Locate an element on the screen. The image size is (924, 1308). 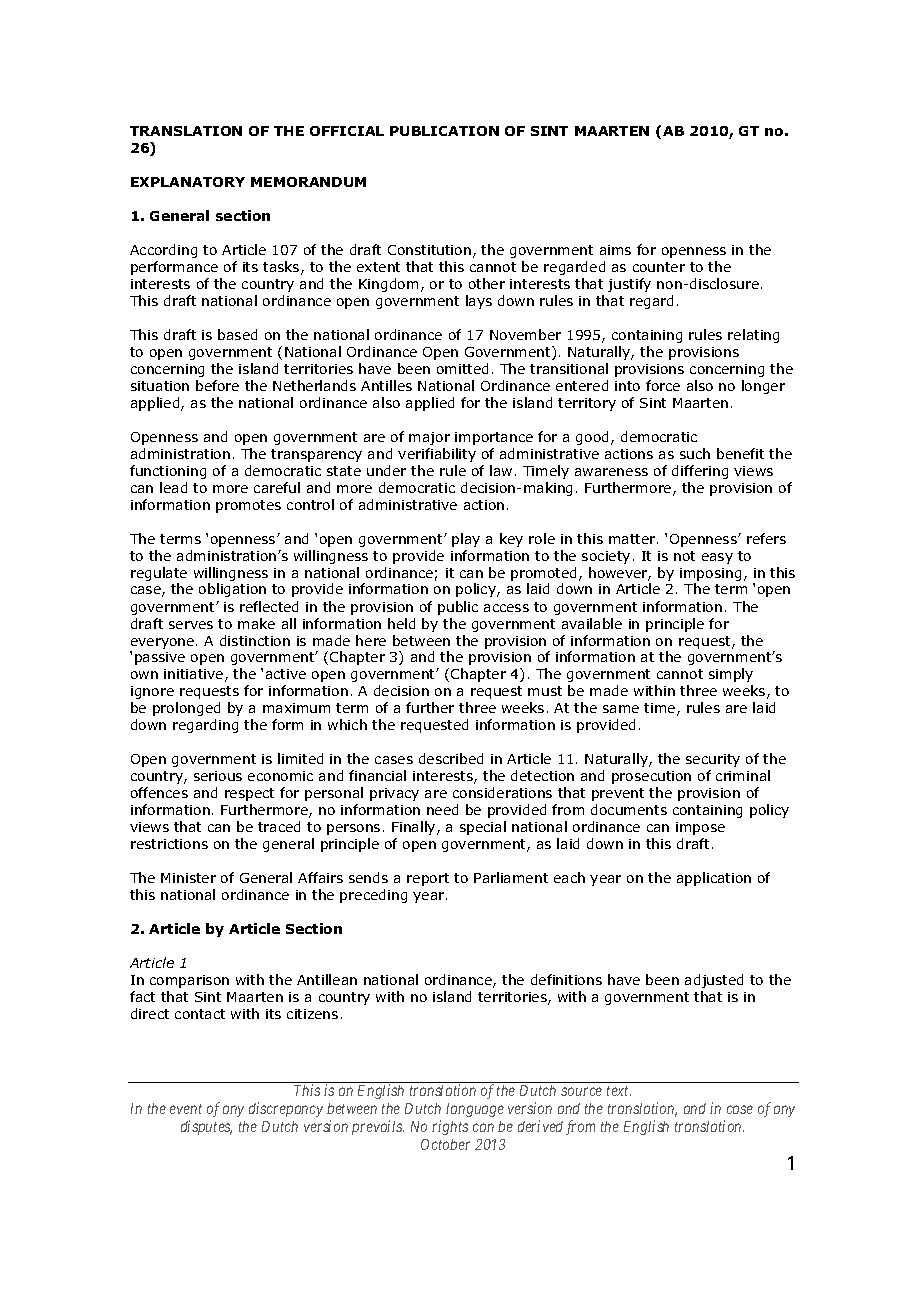
disputes is located at coordinates (206, 1127).
